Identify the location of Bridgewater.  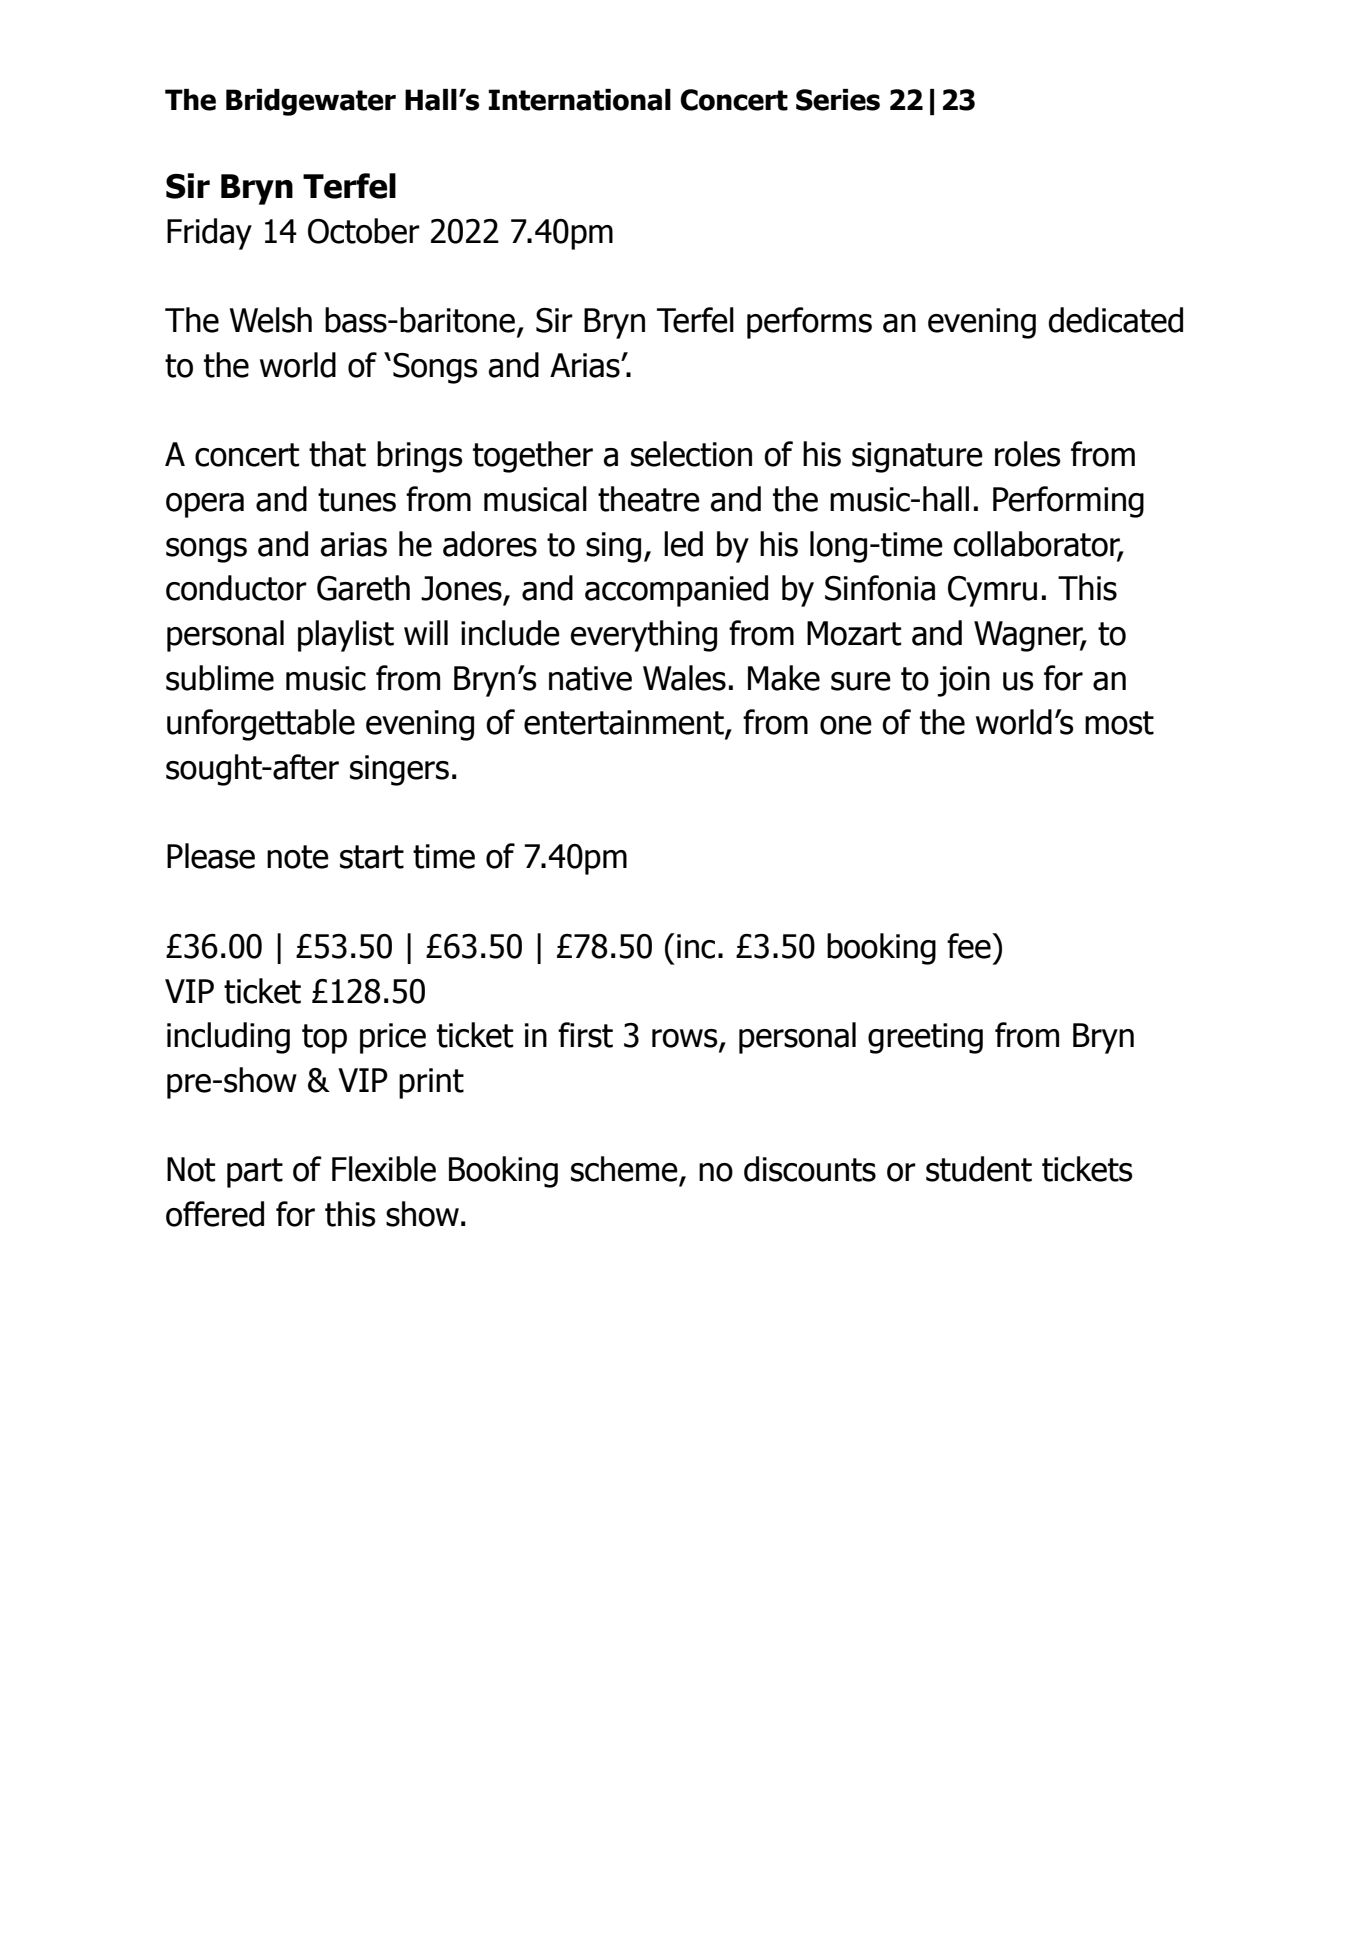
(311, 102).
